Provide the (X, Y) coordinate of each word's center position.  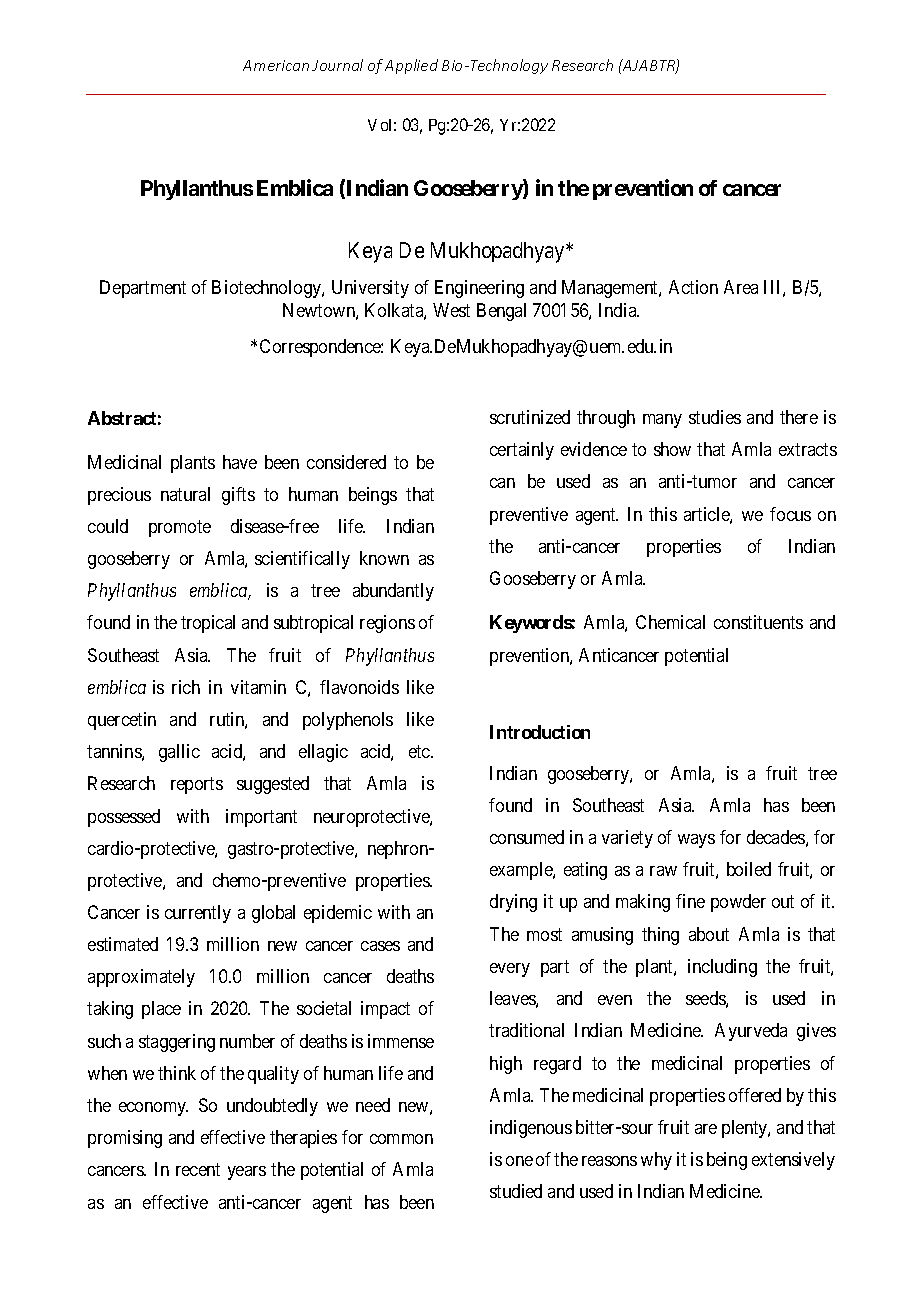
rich (186, 687)
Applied (411, 66)
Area (741, 287)
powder (738, 903)
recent (198, 1169)
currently (198, 914)
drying (513, 903)
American (276, 65)
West (451, 310)
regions (387, 624)
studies (715, 417)
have (240, 462)
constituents (758, 622)
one (519, 1161)
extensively (793, 1161)
